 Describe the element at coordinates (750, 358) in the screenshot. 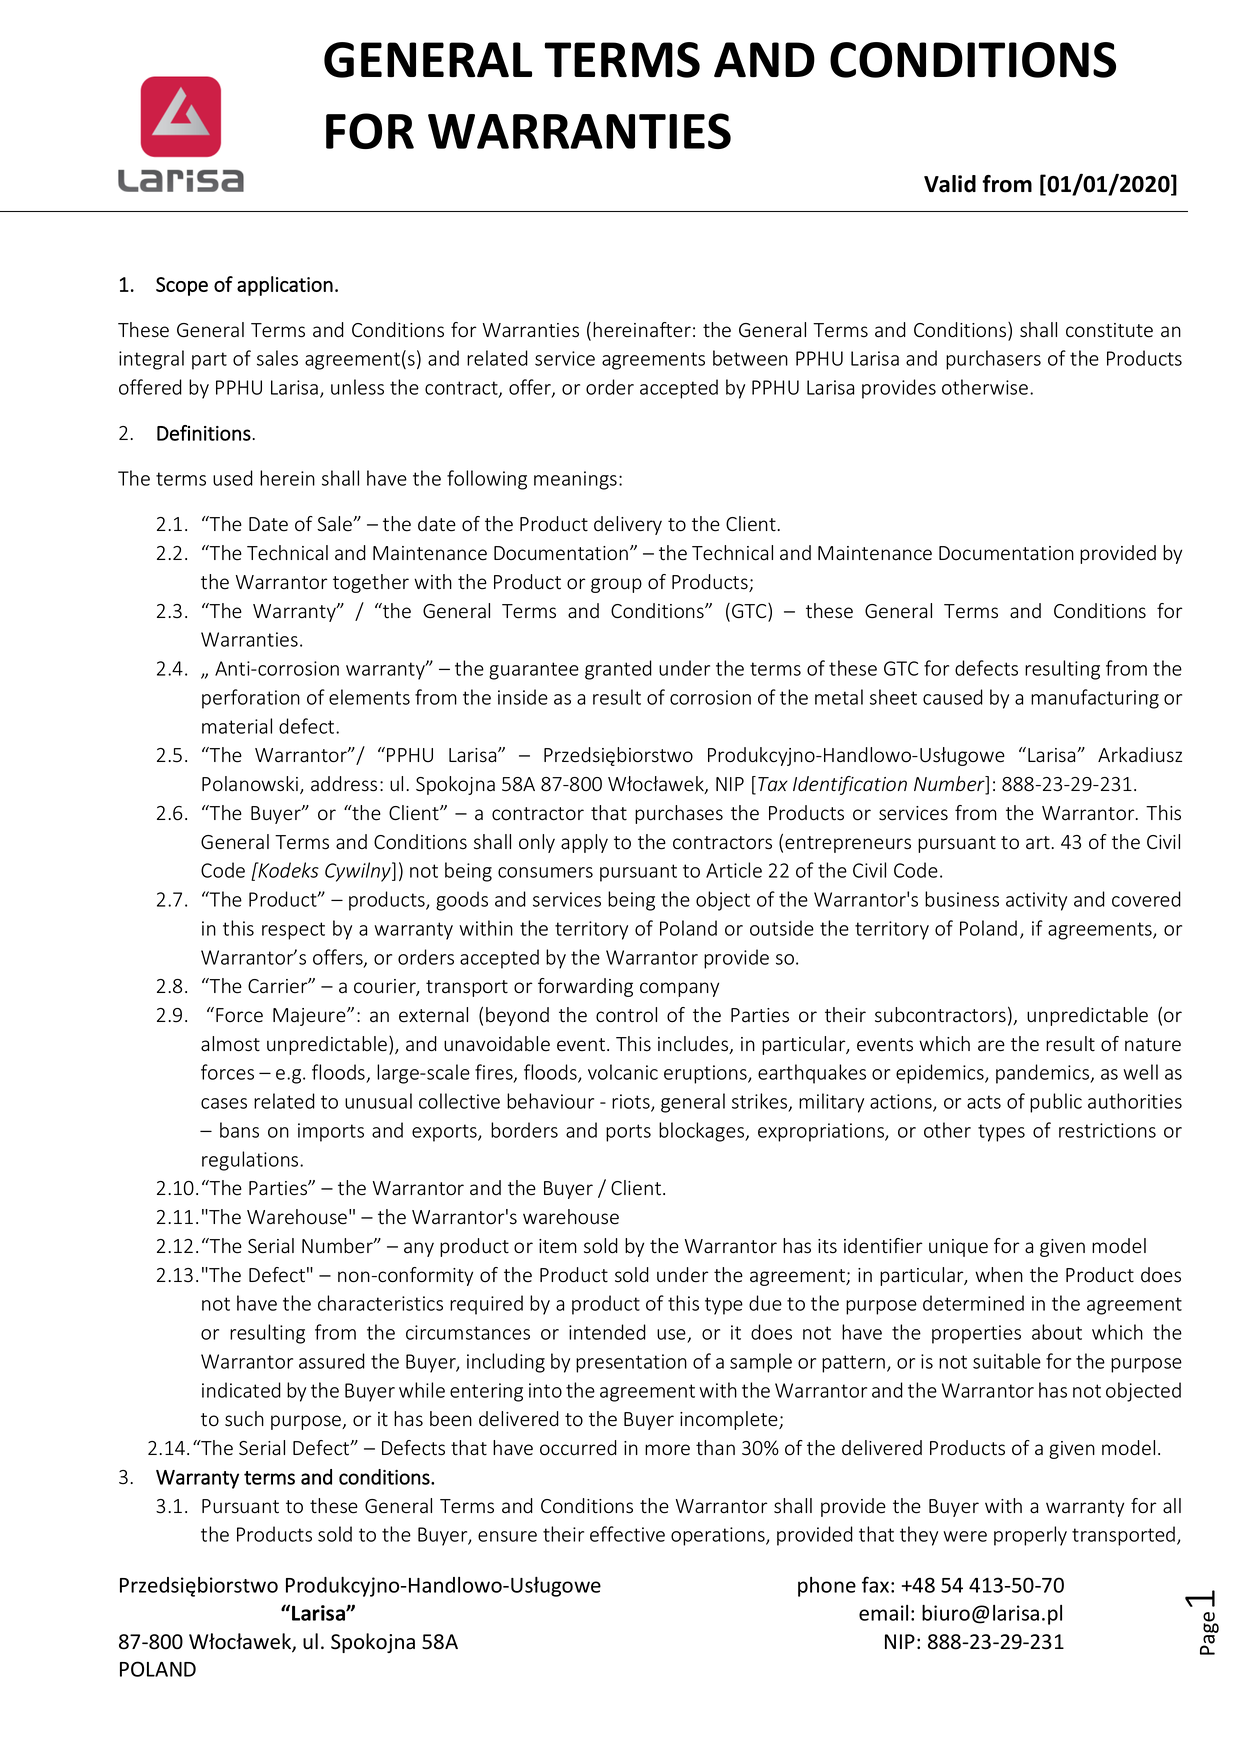

I see `between` at that location.
